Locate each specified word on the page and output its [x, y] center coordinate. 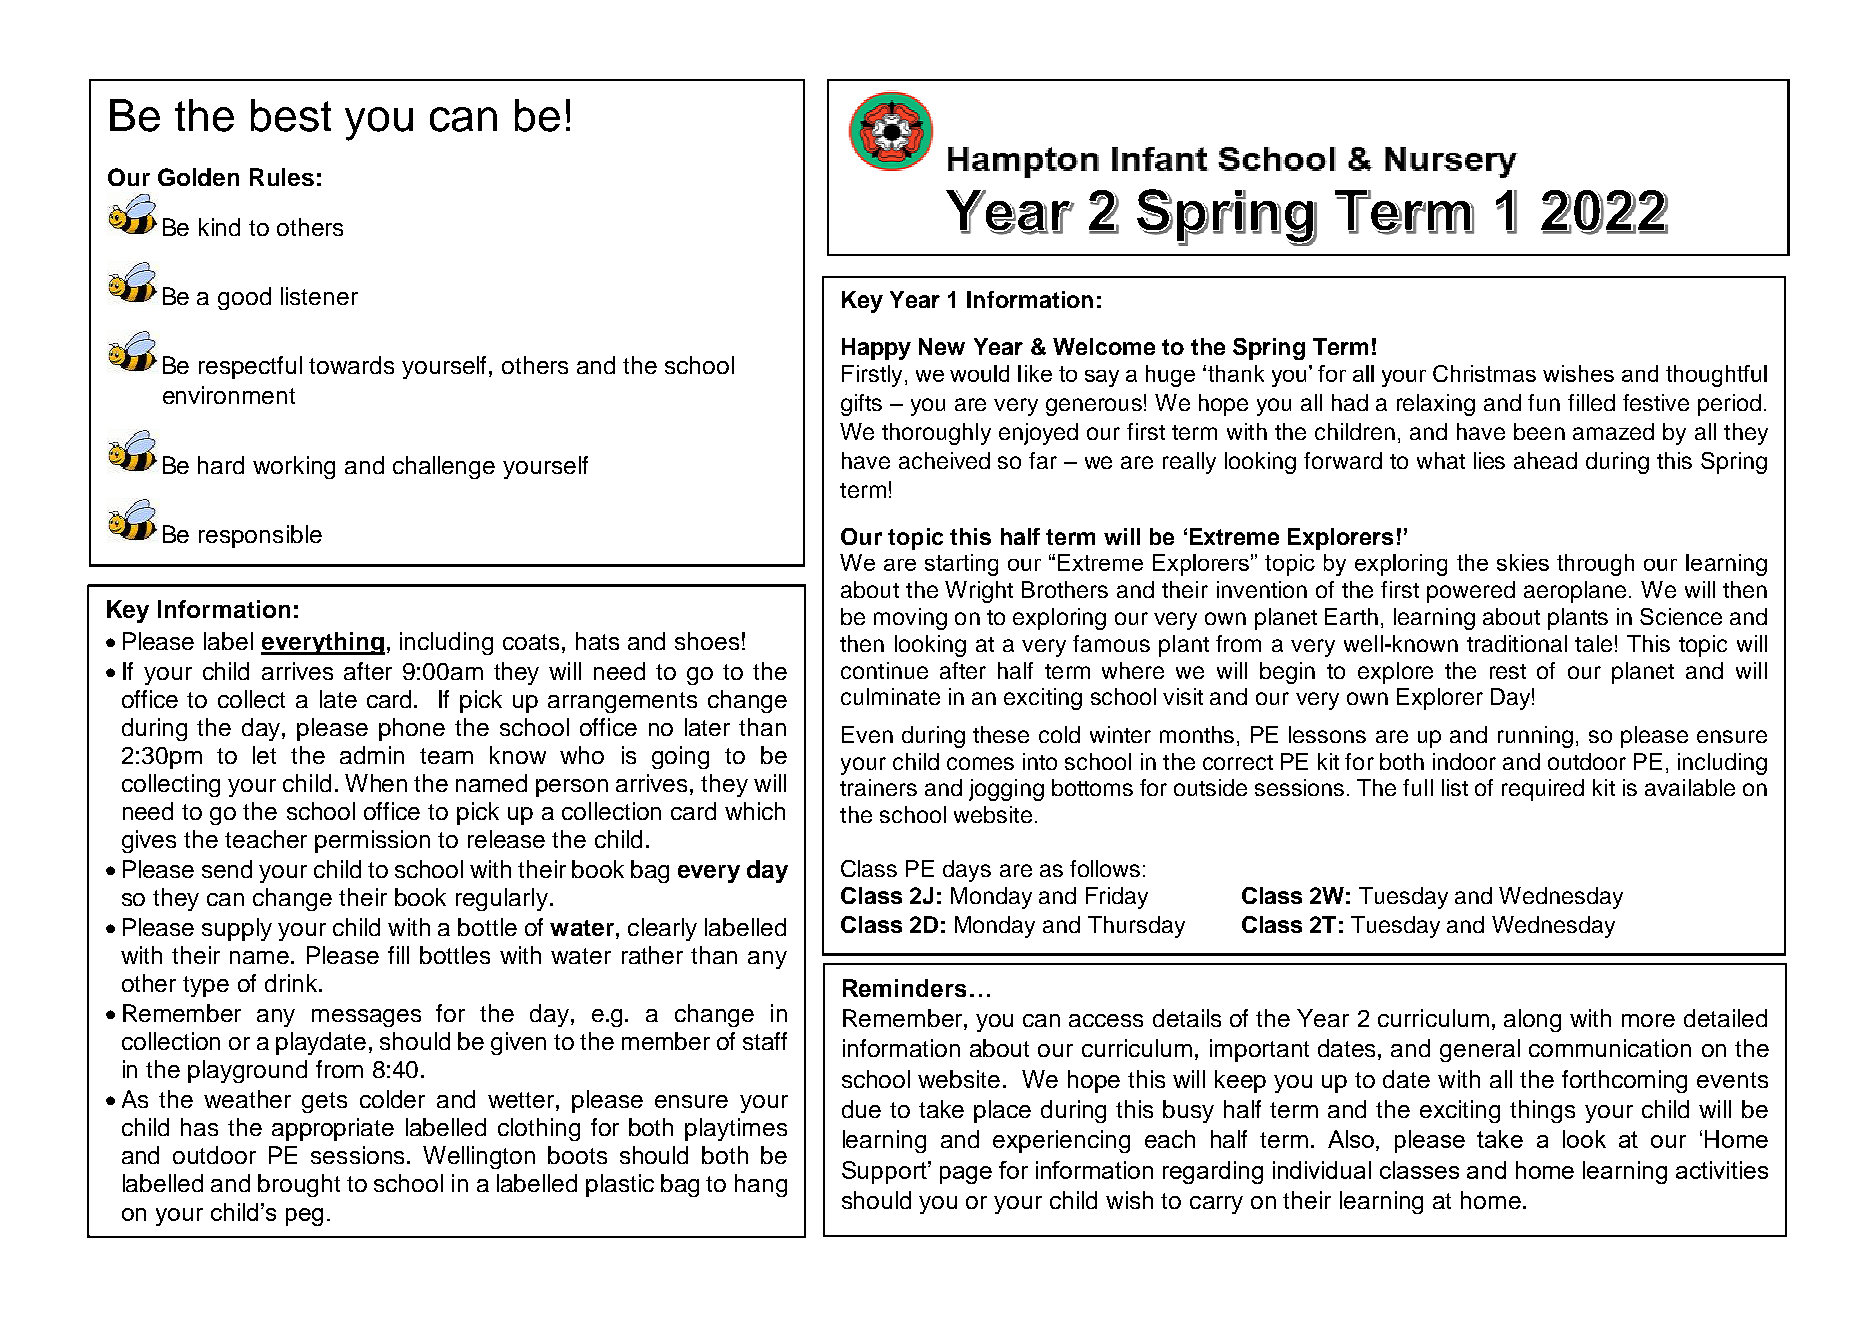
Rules [282, 177]
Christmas [1484, 373]
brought [299, 1185]
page [966, 1175]
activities [1722, 1170]
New [942, 346]
